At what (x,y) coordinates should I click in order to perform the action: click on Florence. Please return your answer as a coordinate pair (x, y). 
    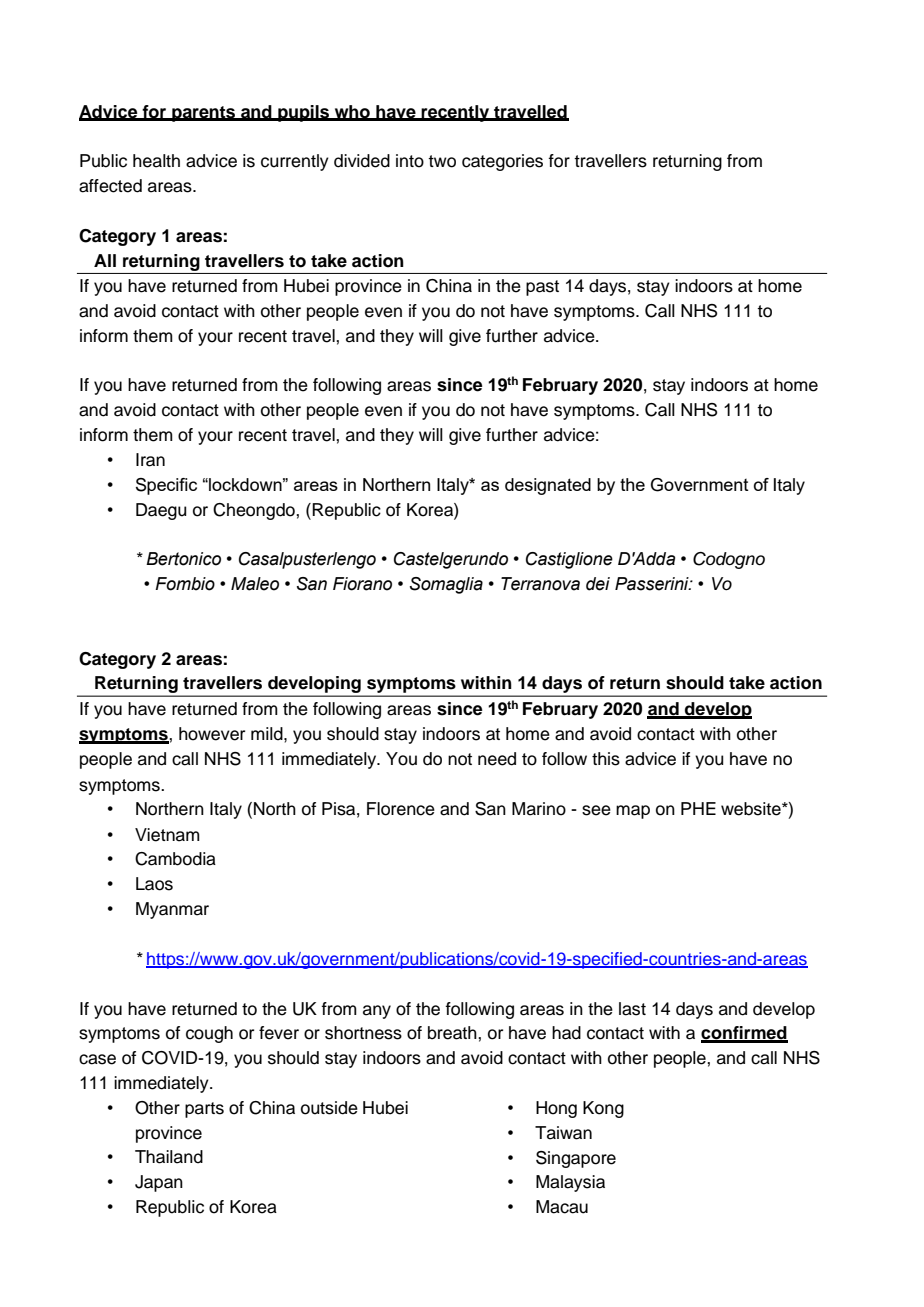
    Looking at the image, I should click on (401, 809).
